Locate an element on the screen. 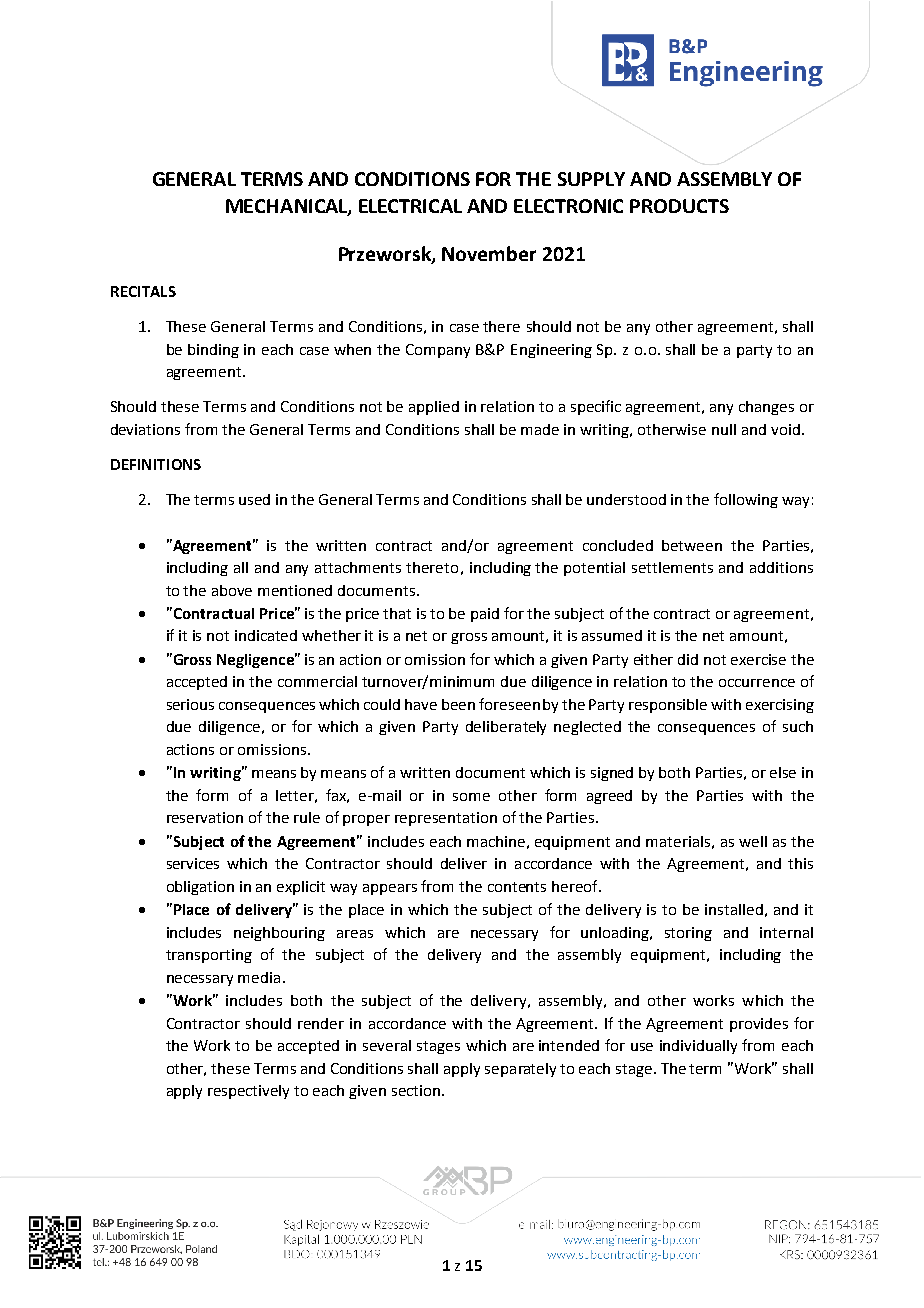 The width and height of the screenshot is (924, 1308). paid is located at coordinates (485, 615).
